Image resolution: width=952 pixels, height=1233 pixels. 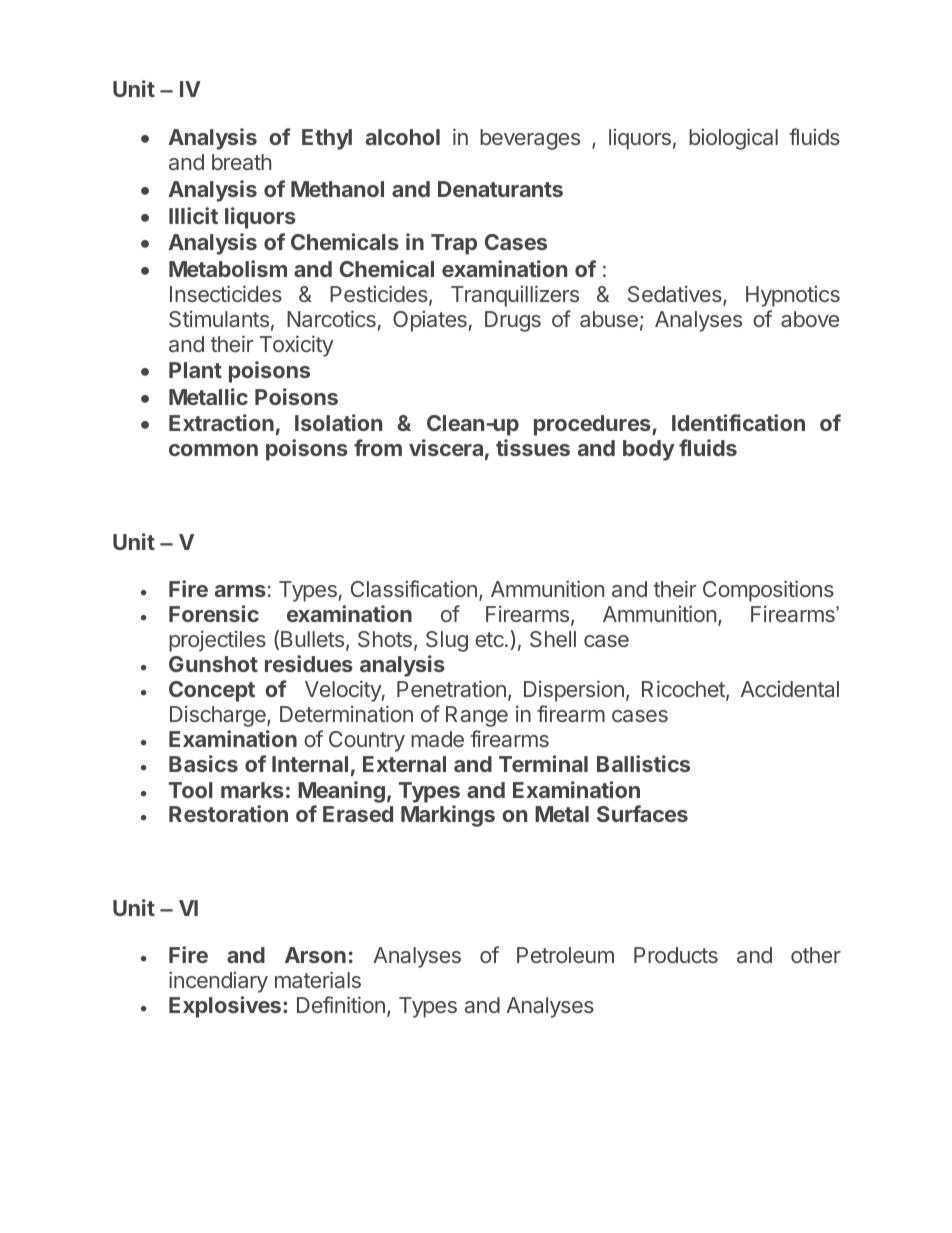 What do you see at coordinates (733, 139) in the page?
I see `biological` at bounding box center [733, 139].
